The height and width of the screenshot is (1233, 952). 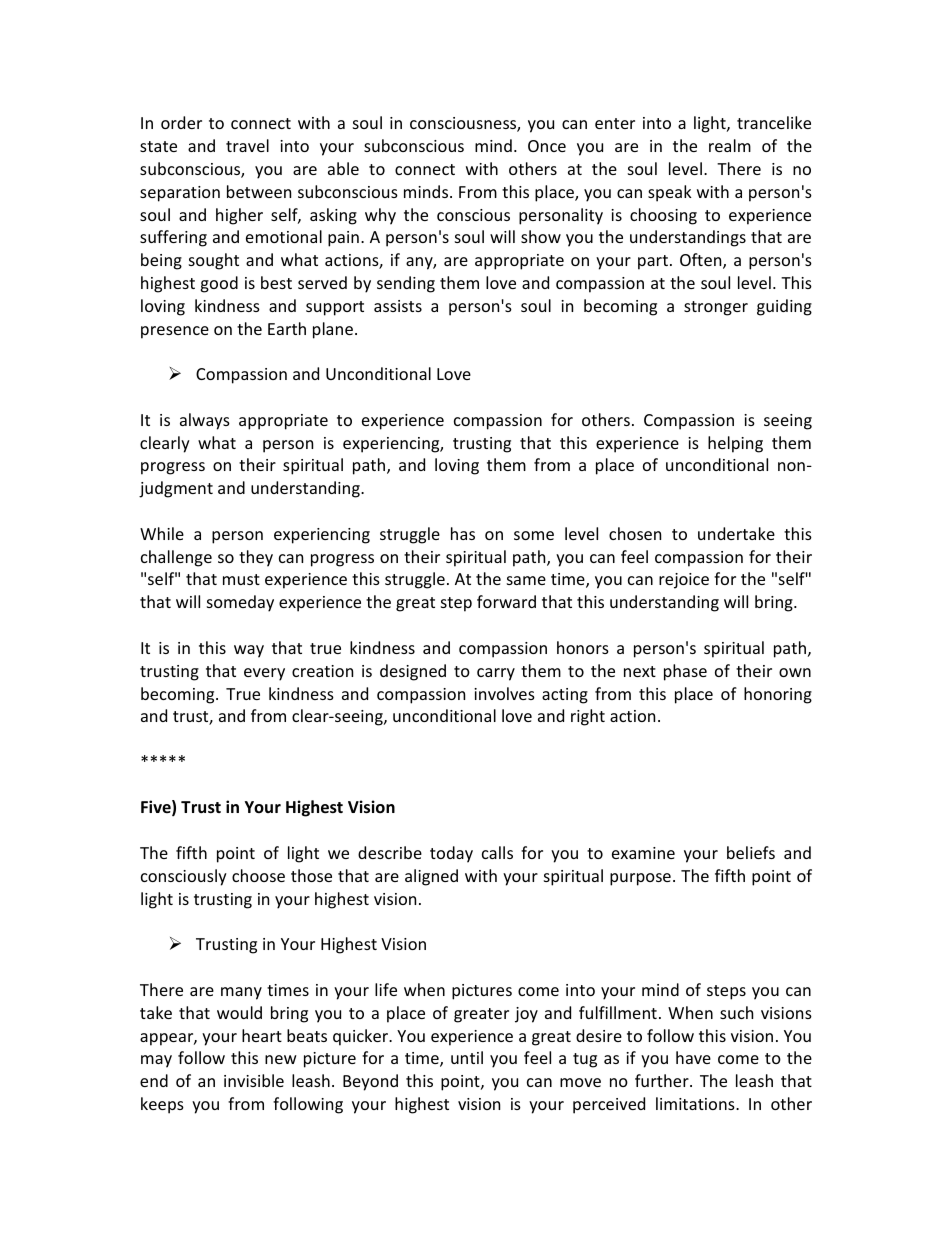 What do you see at coordinates (506, 601) in the screenshot?
I see `forward` at bounding box center [506, 601].
